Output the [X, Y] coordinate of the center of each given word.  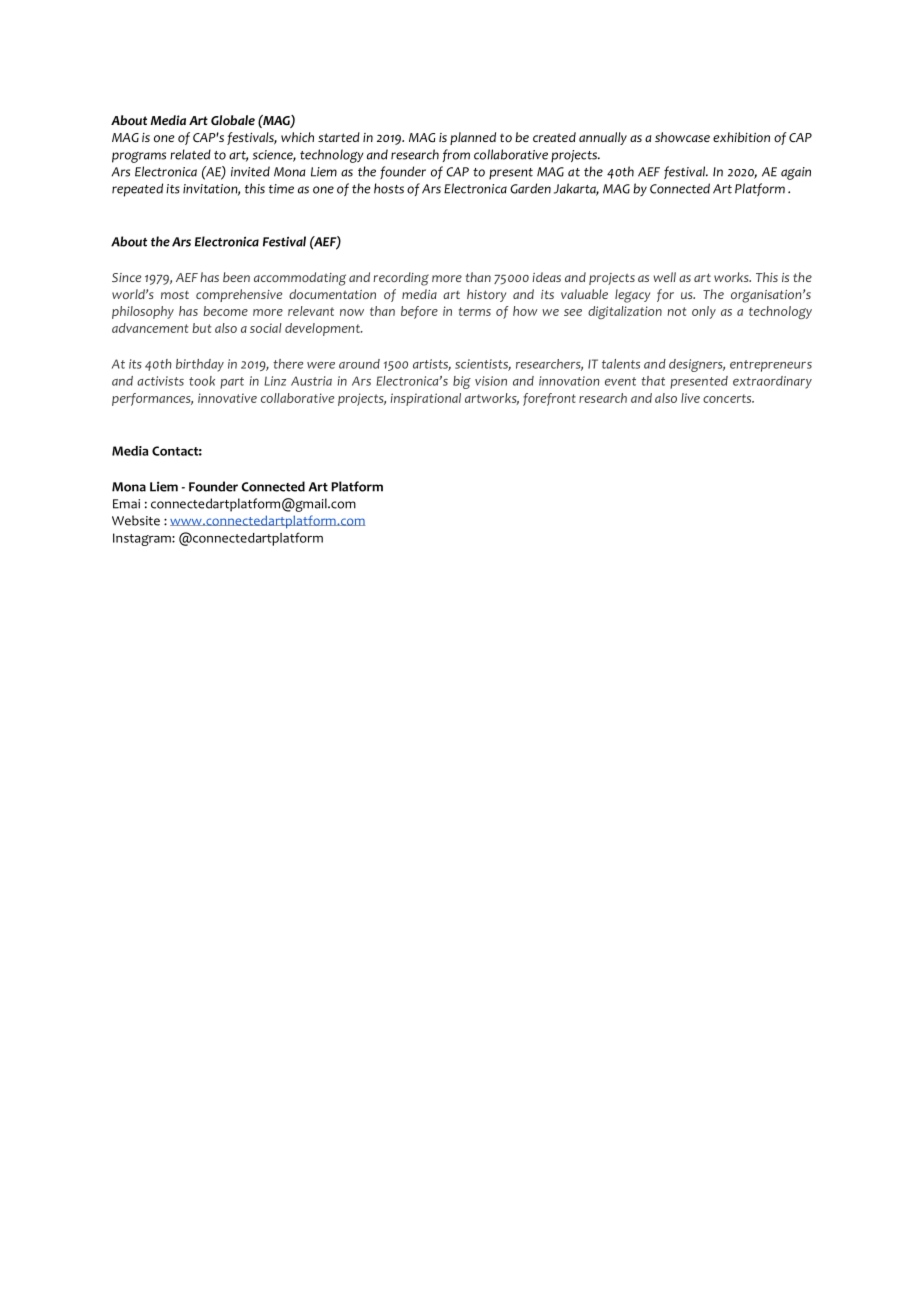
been [236, 277]
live [690, 398]
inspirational [426, 399]
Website [136, 520]
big [462, 382]
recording [401, 279]
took [202, 381]
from [456, 155]
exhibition [741, 137]
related [190, 154]
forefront [549, 399]
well [664, 277]
